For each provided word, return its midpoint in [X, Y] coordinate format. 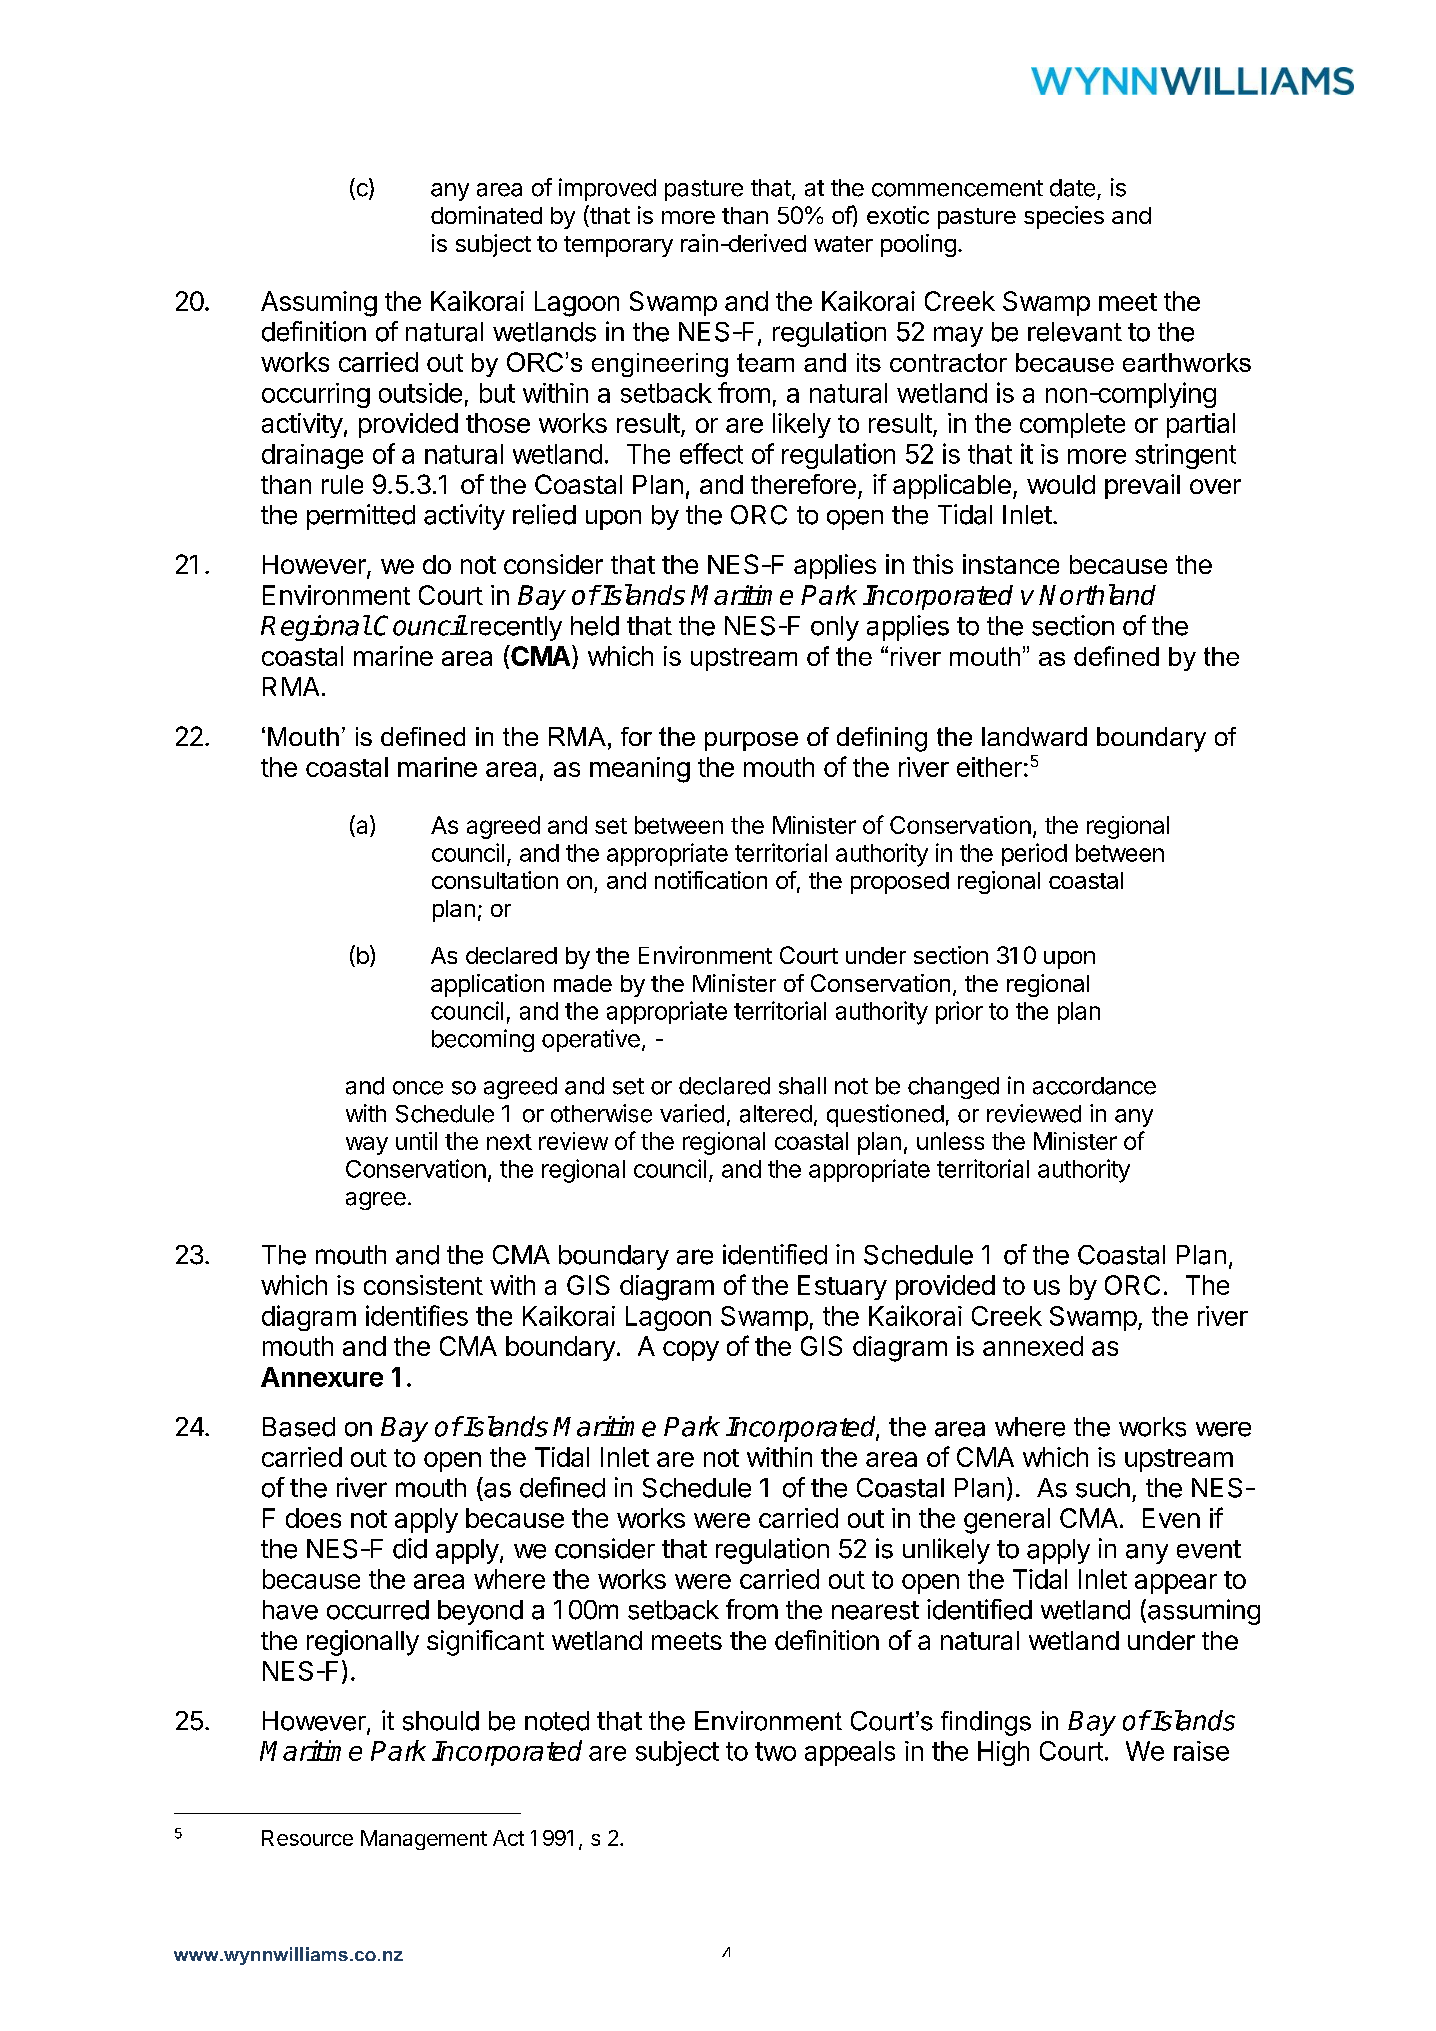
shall [802, 1086]
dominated [486, 215]
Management [424, 1840]
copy [691, 1351]
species [1064, 217]
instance [1011, 564]
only [835, 628]
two [775, 1751]
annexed [1033, 1346]
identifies [417, 1315]
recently [516, 628]
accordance [1094, 1086]
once [418, 1088]
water [843, 244]
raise [1201, 1751]
